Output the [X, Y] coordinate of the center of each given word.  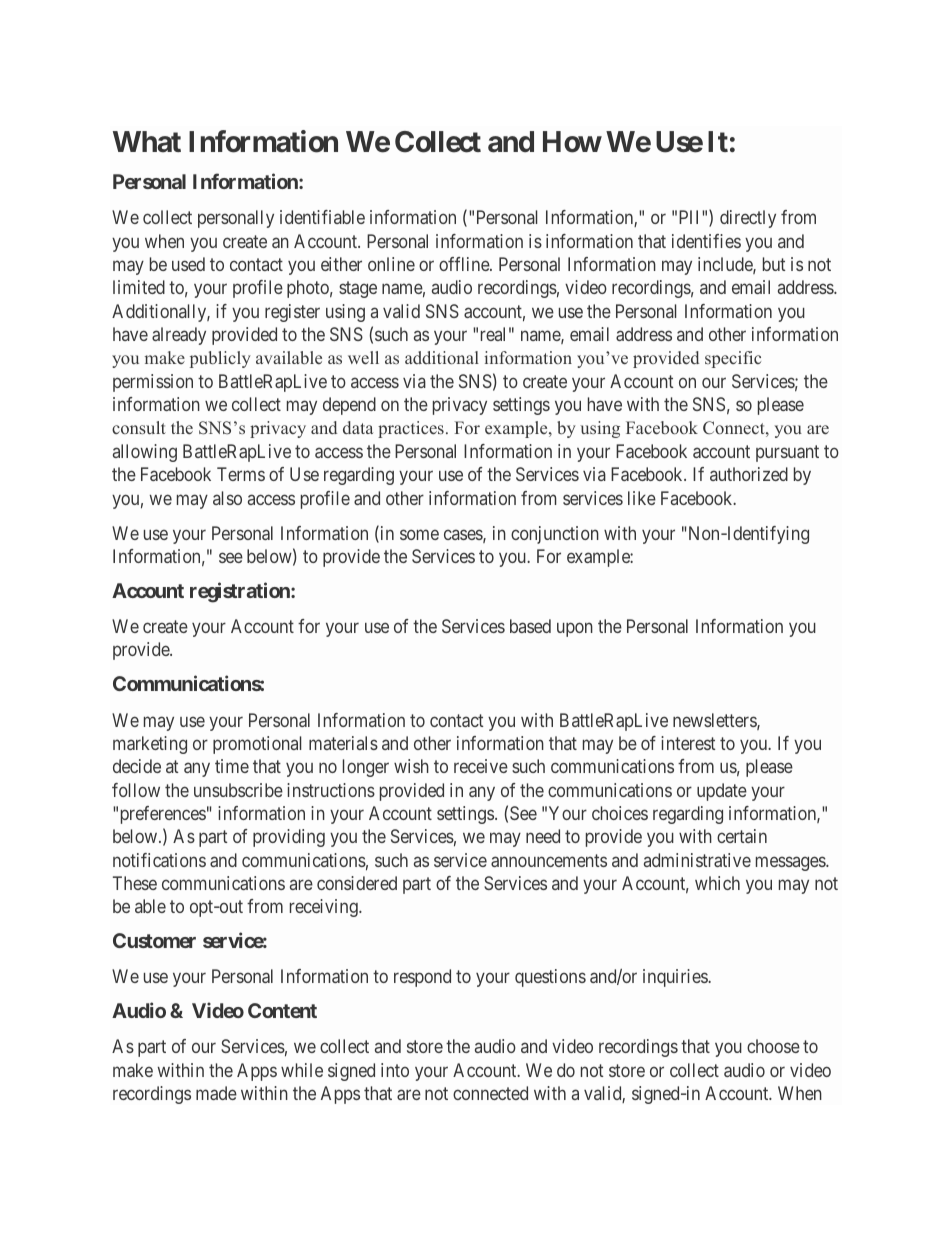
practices [411, 429]
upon [575, 630]
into [395, 1070]
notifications [159, 860]
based [530, 626]
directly [748, 219]
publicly [220, 359]
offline [465, 264]
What [147, 142]
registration [241, 592]
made [216, 1093]
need [543, 836]
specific [733, 359]
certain [742, 836]
